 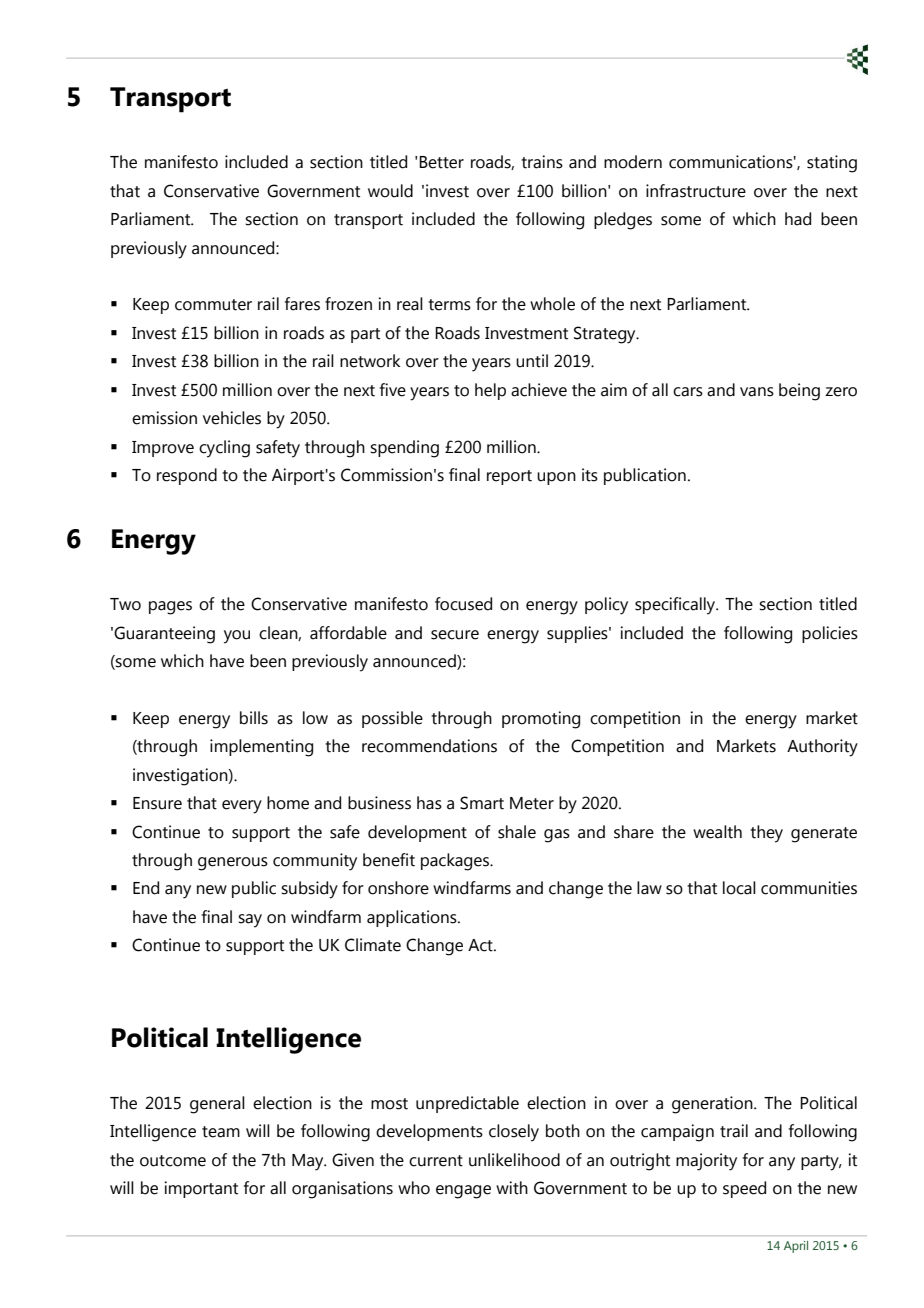 I want to click on subsidy, so click(x=309, y=890).
